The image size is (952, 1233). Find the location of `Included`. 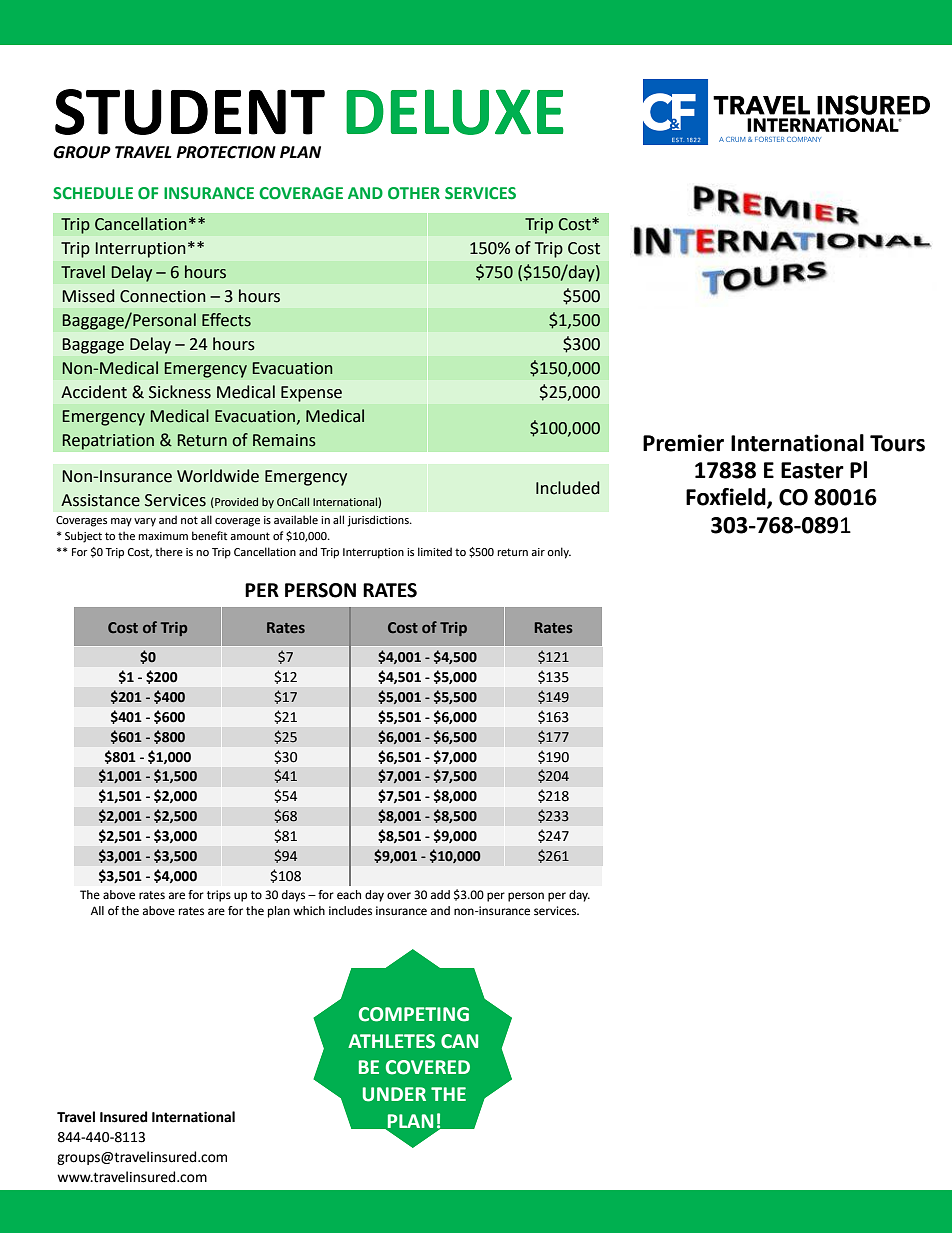

Included is located at coordinates (567, 488).
